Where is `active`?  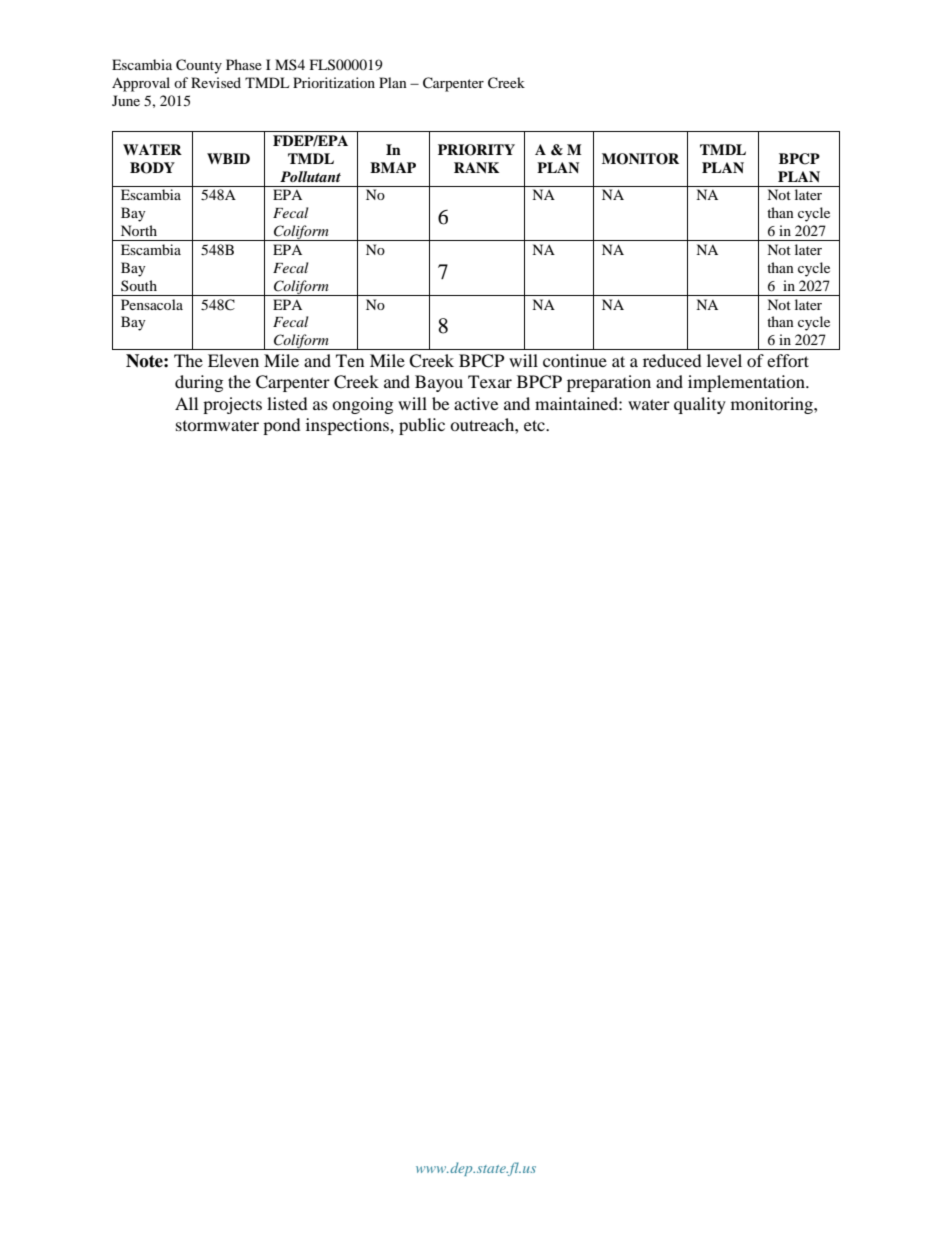 active is located at coordinates (476, 403).
